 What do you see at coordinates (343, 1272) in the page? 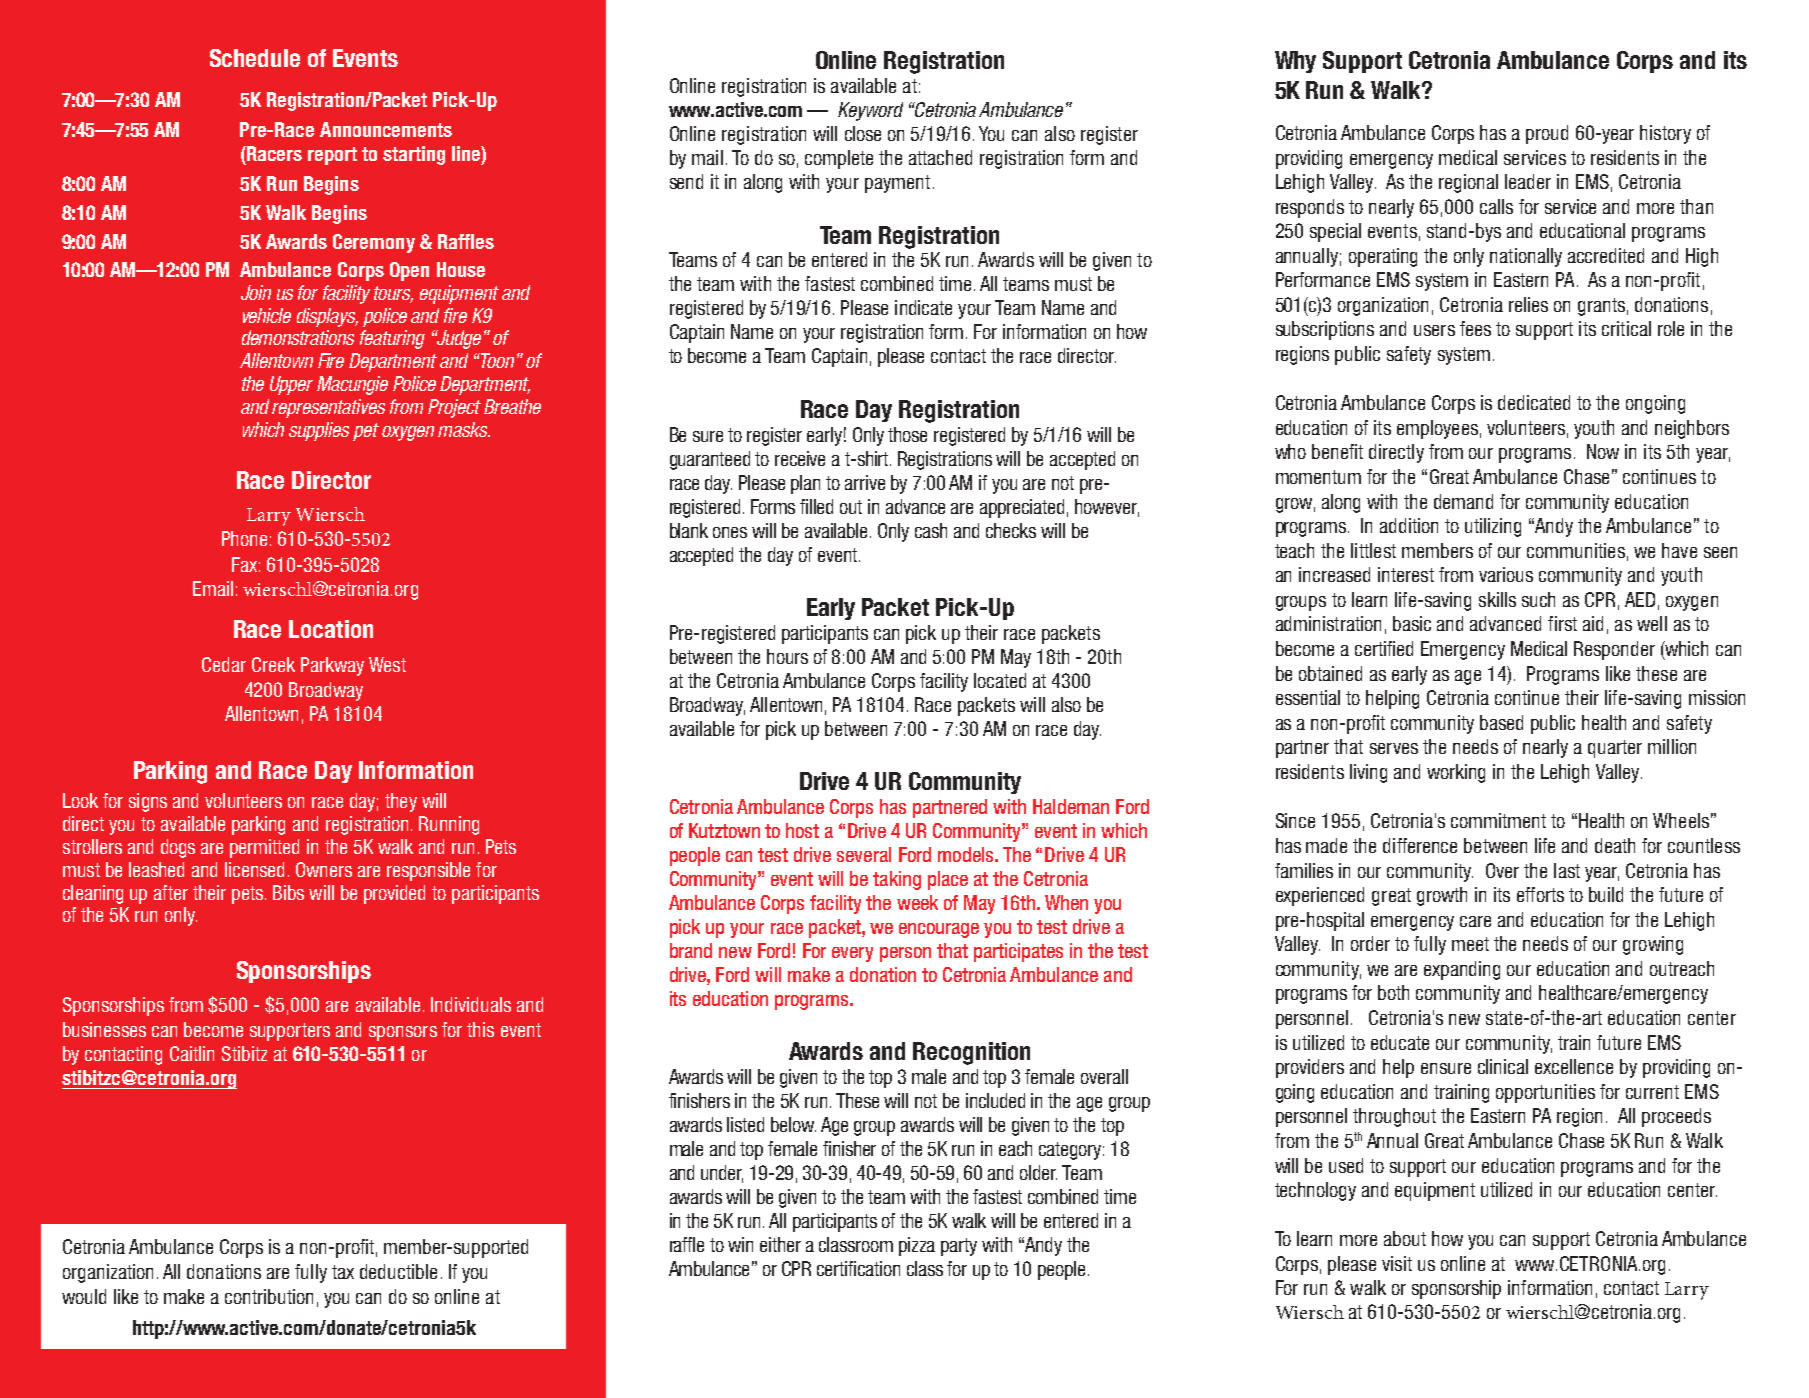
I see `tax` at bounding box center [343, 1272].
